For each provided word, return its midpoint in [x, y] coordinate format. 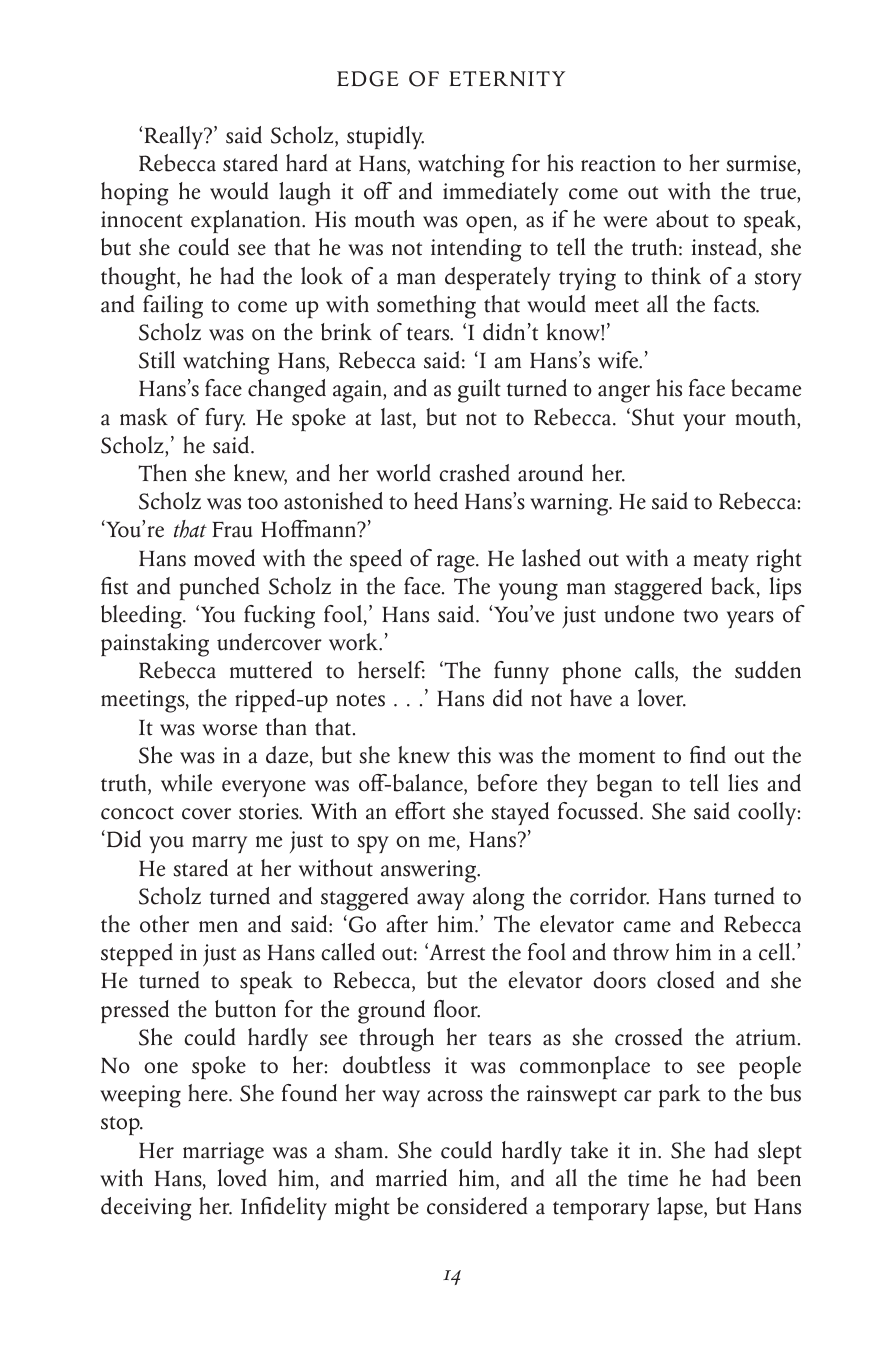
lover [662, 698]
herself [391, 670]
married [411, 1178]
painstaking [155, 645]
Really [175, 137]
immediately [501, 193]
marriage [223, 1153]
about [682, 219]
